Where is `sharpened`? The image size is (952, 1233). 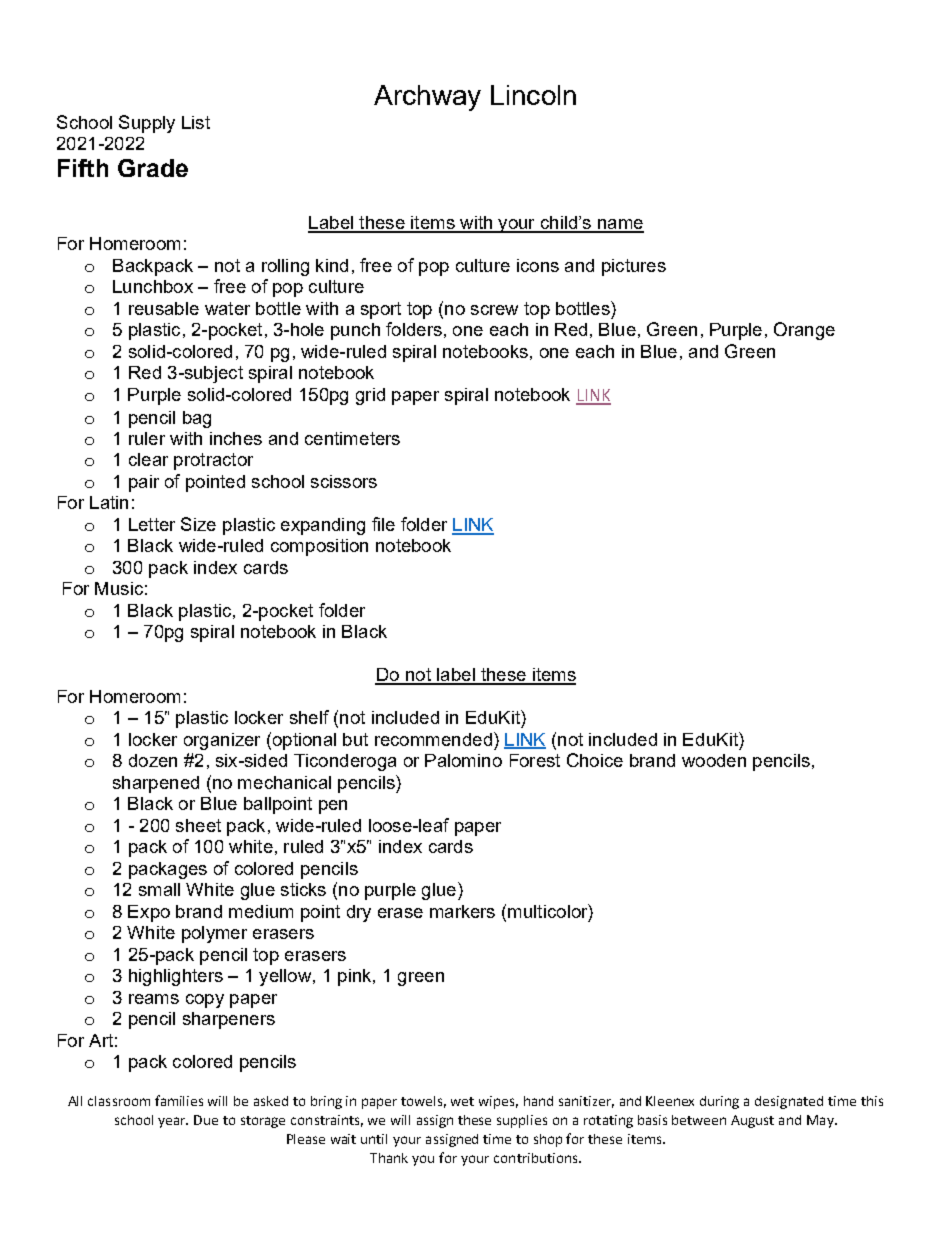 sharpened is located at coordinates (156, 784).
